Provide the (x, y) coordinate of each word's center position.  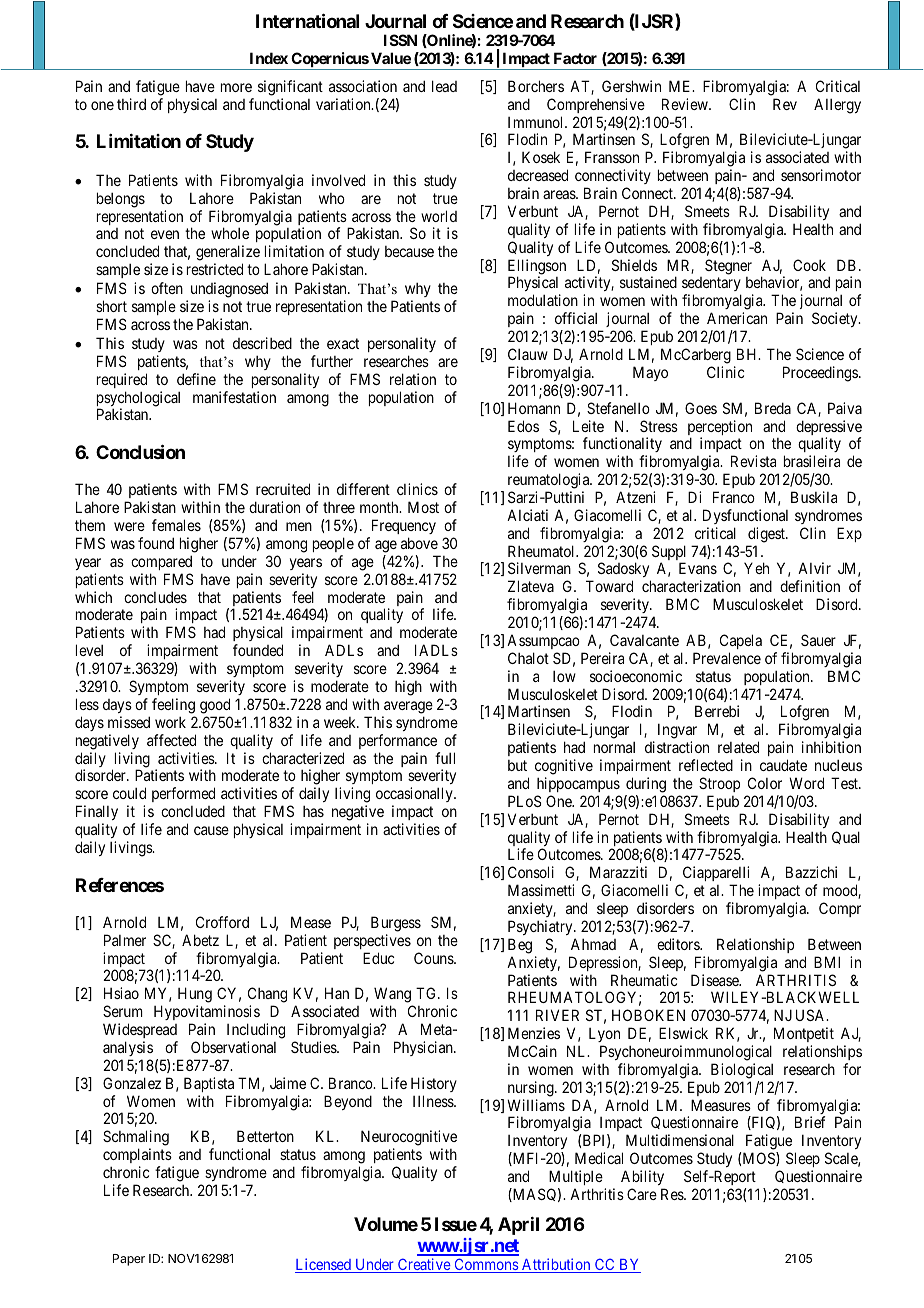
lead (444, 86)
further (332, 361)
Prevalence (727, 658)
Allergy (837, 106)
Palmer (125, 940)
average (408, 707)
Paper (129, 1260)
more (236, 87)
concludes (155, 597)
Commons (486, 1265)
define (196, 379)
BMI (827, 962)
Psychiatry (541, 927)
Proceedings (820, 374)
